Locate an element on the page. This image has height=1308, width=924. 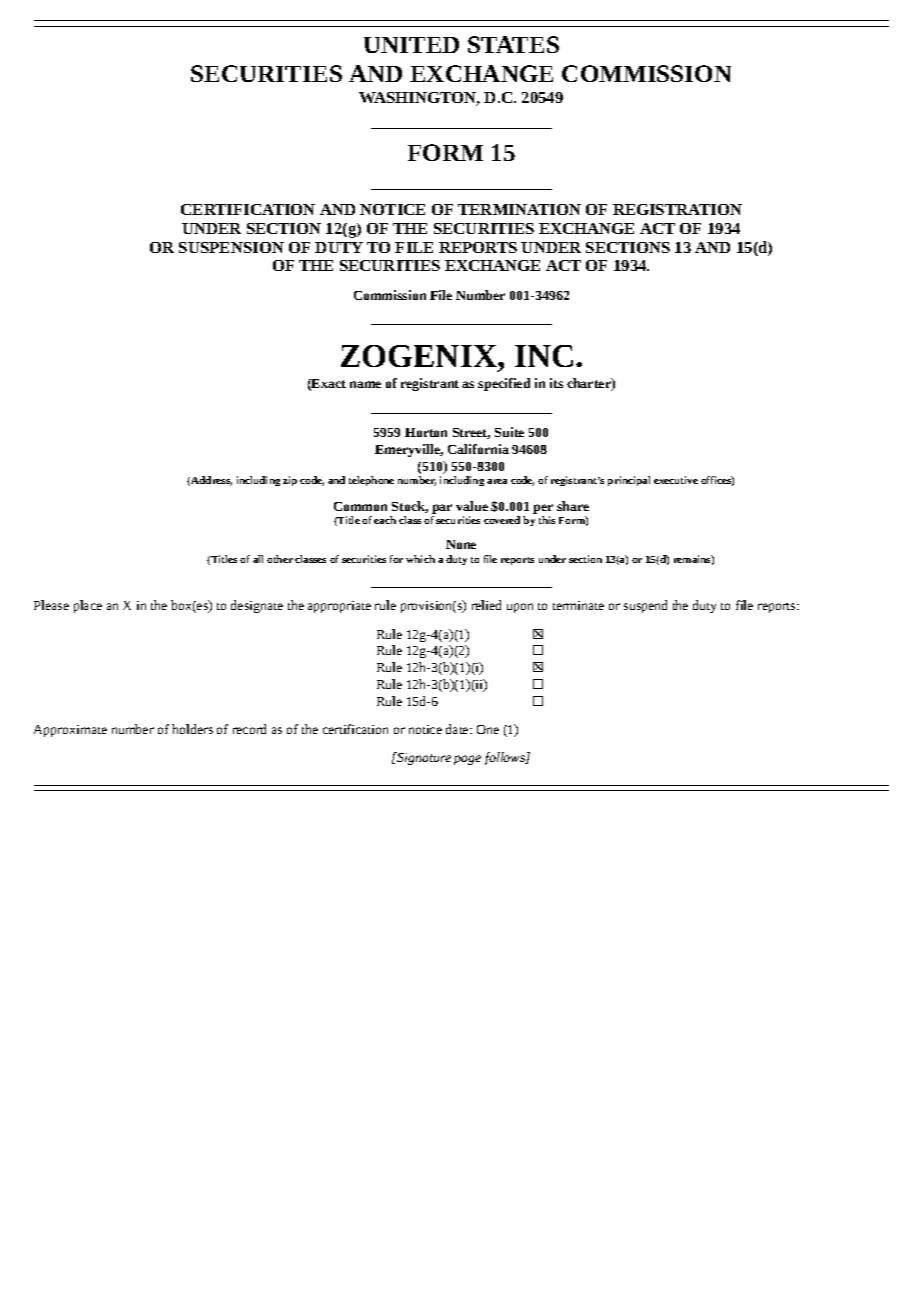
SUSPENSION is located at coordinates (231, 247).
